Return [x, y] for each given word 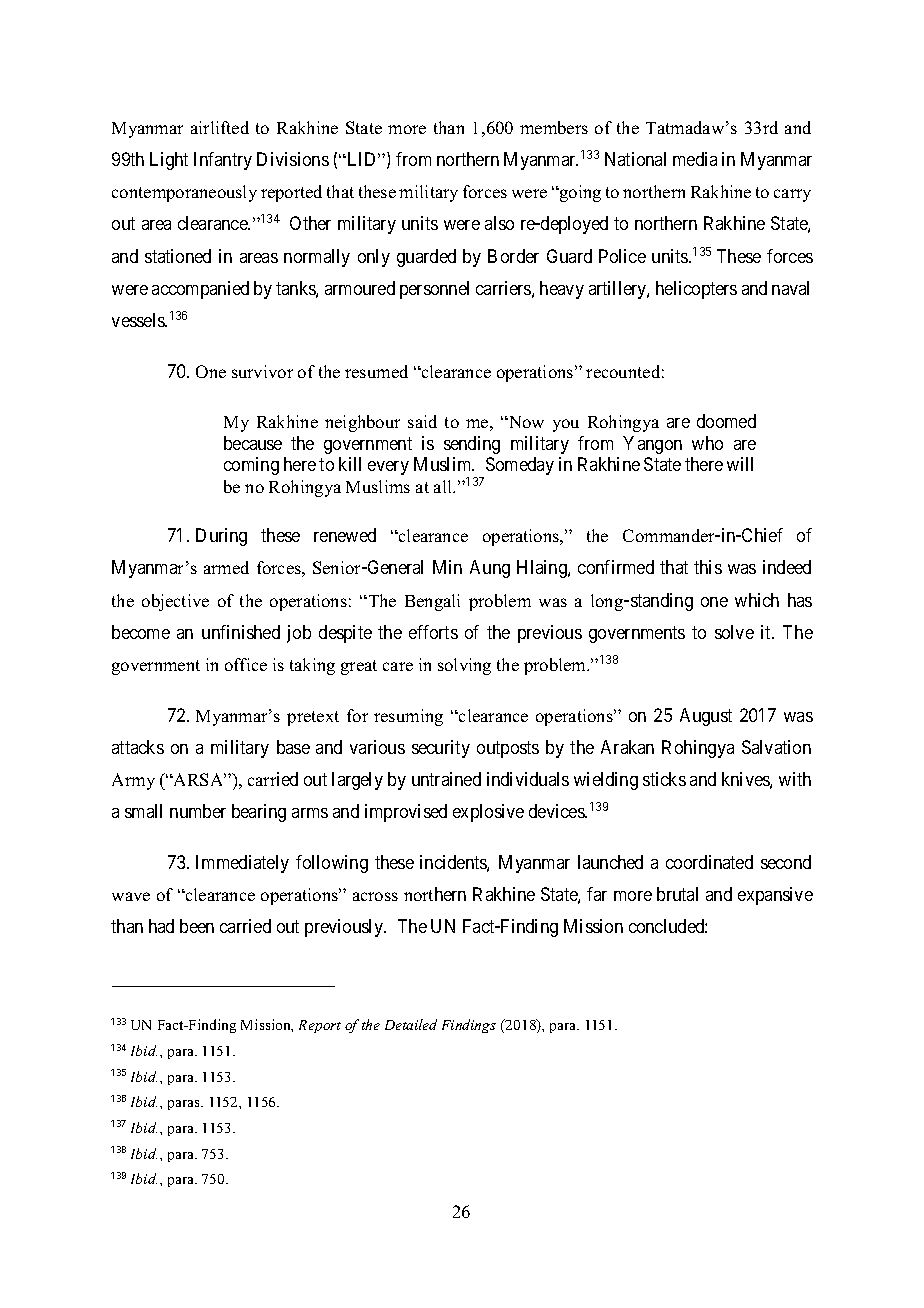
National [635, 159]
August [706, 717]
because [253, 443]
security [441, 749]
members [554, 127]
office [246, 664]
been [197, 926]
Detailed [411, 1024]
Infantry [223, 161]
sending [472, 445]
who [707, 443]
